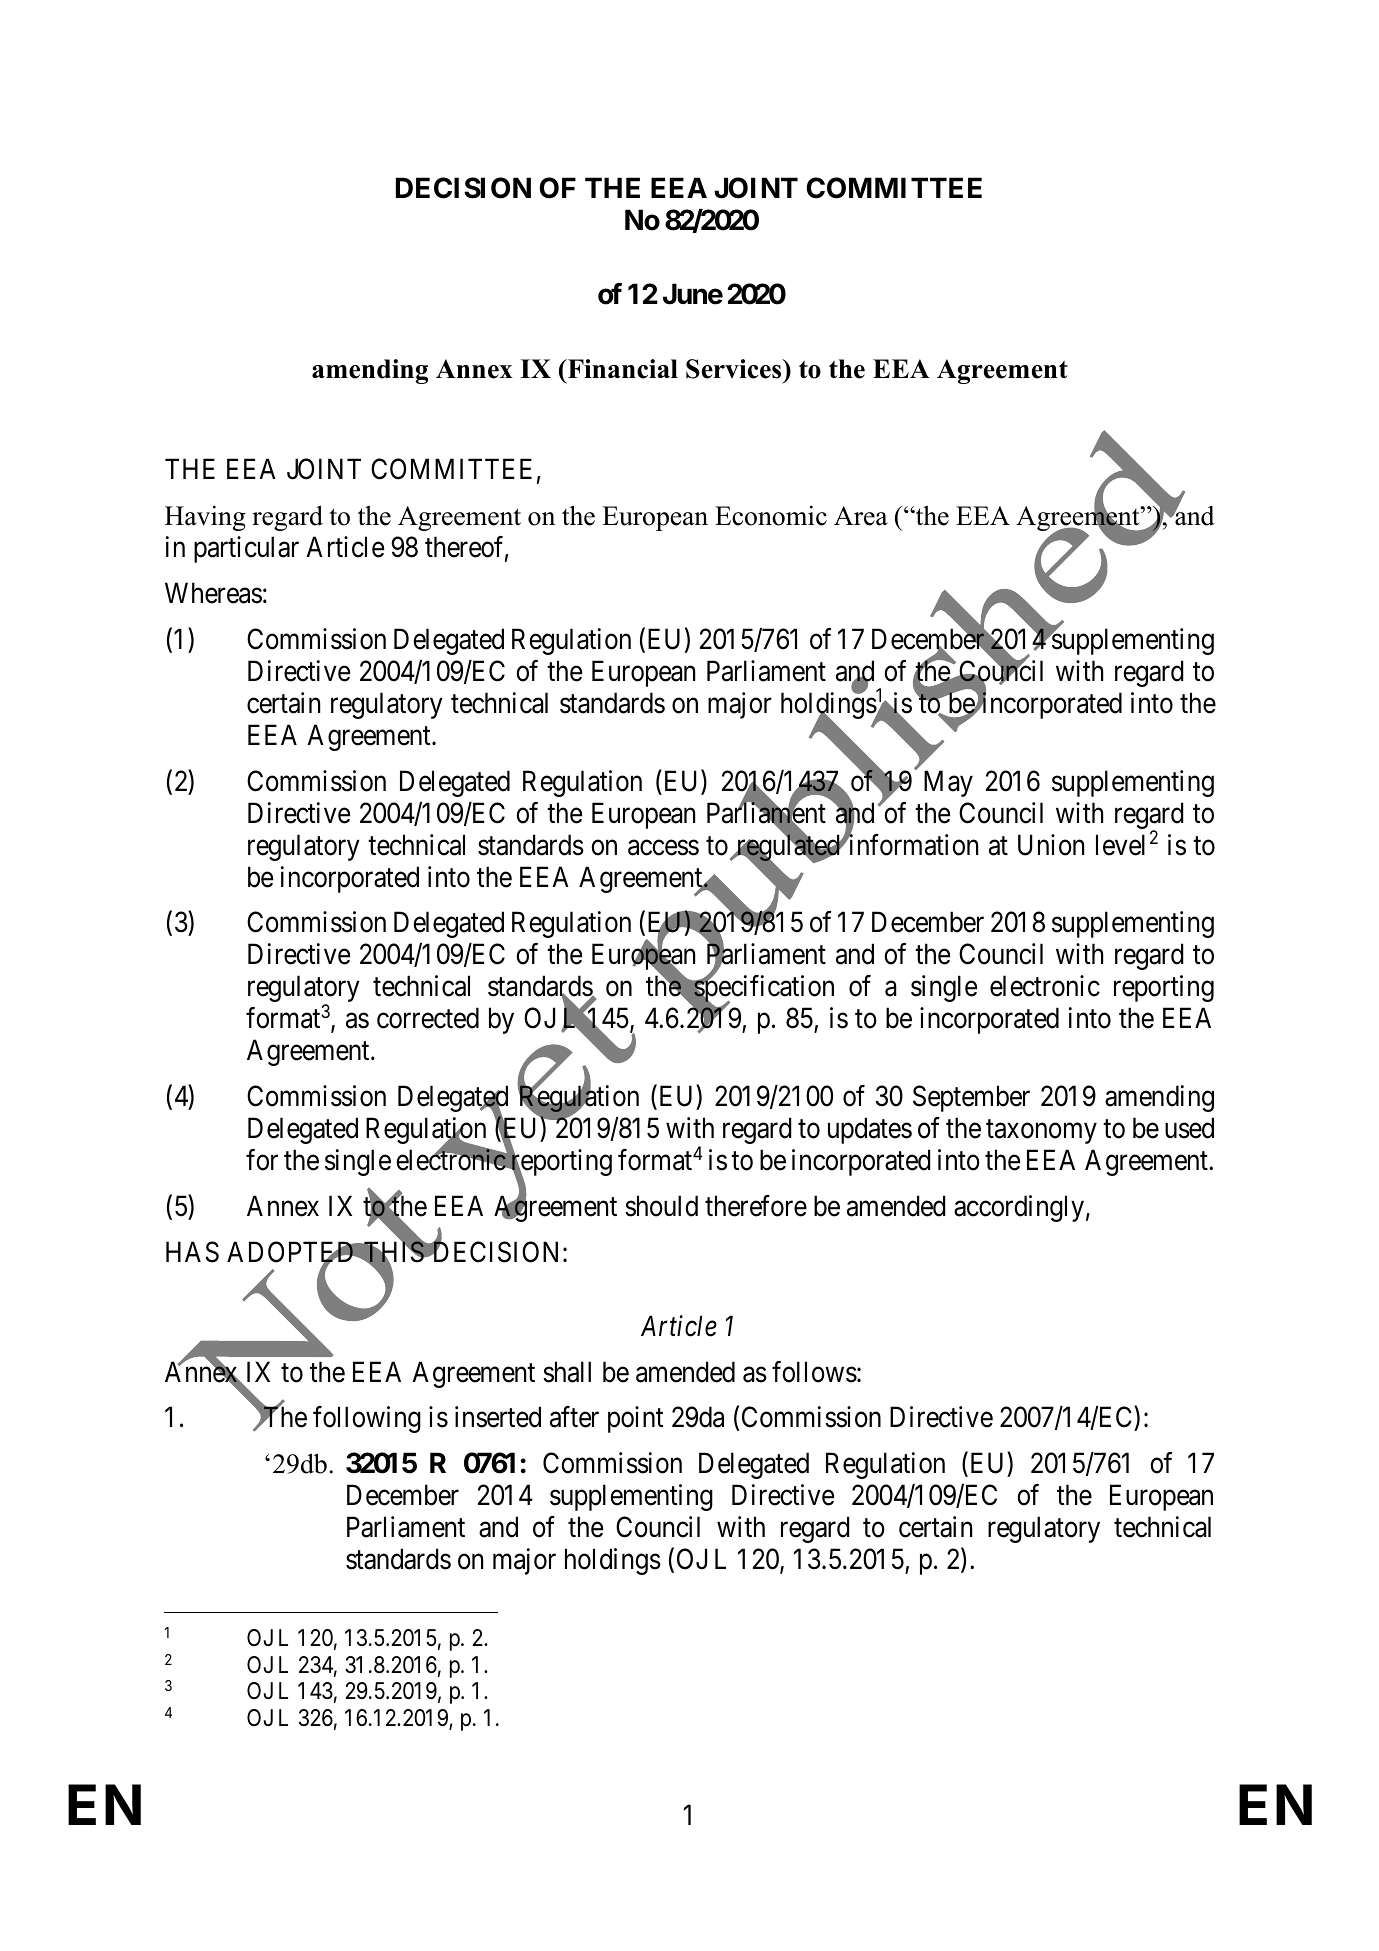 Image resolution: width=1379 pixels, height=1951 pixels. I want to click on following, so click(367, 1420).
